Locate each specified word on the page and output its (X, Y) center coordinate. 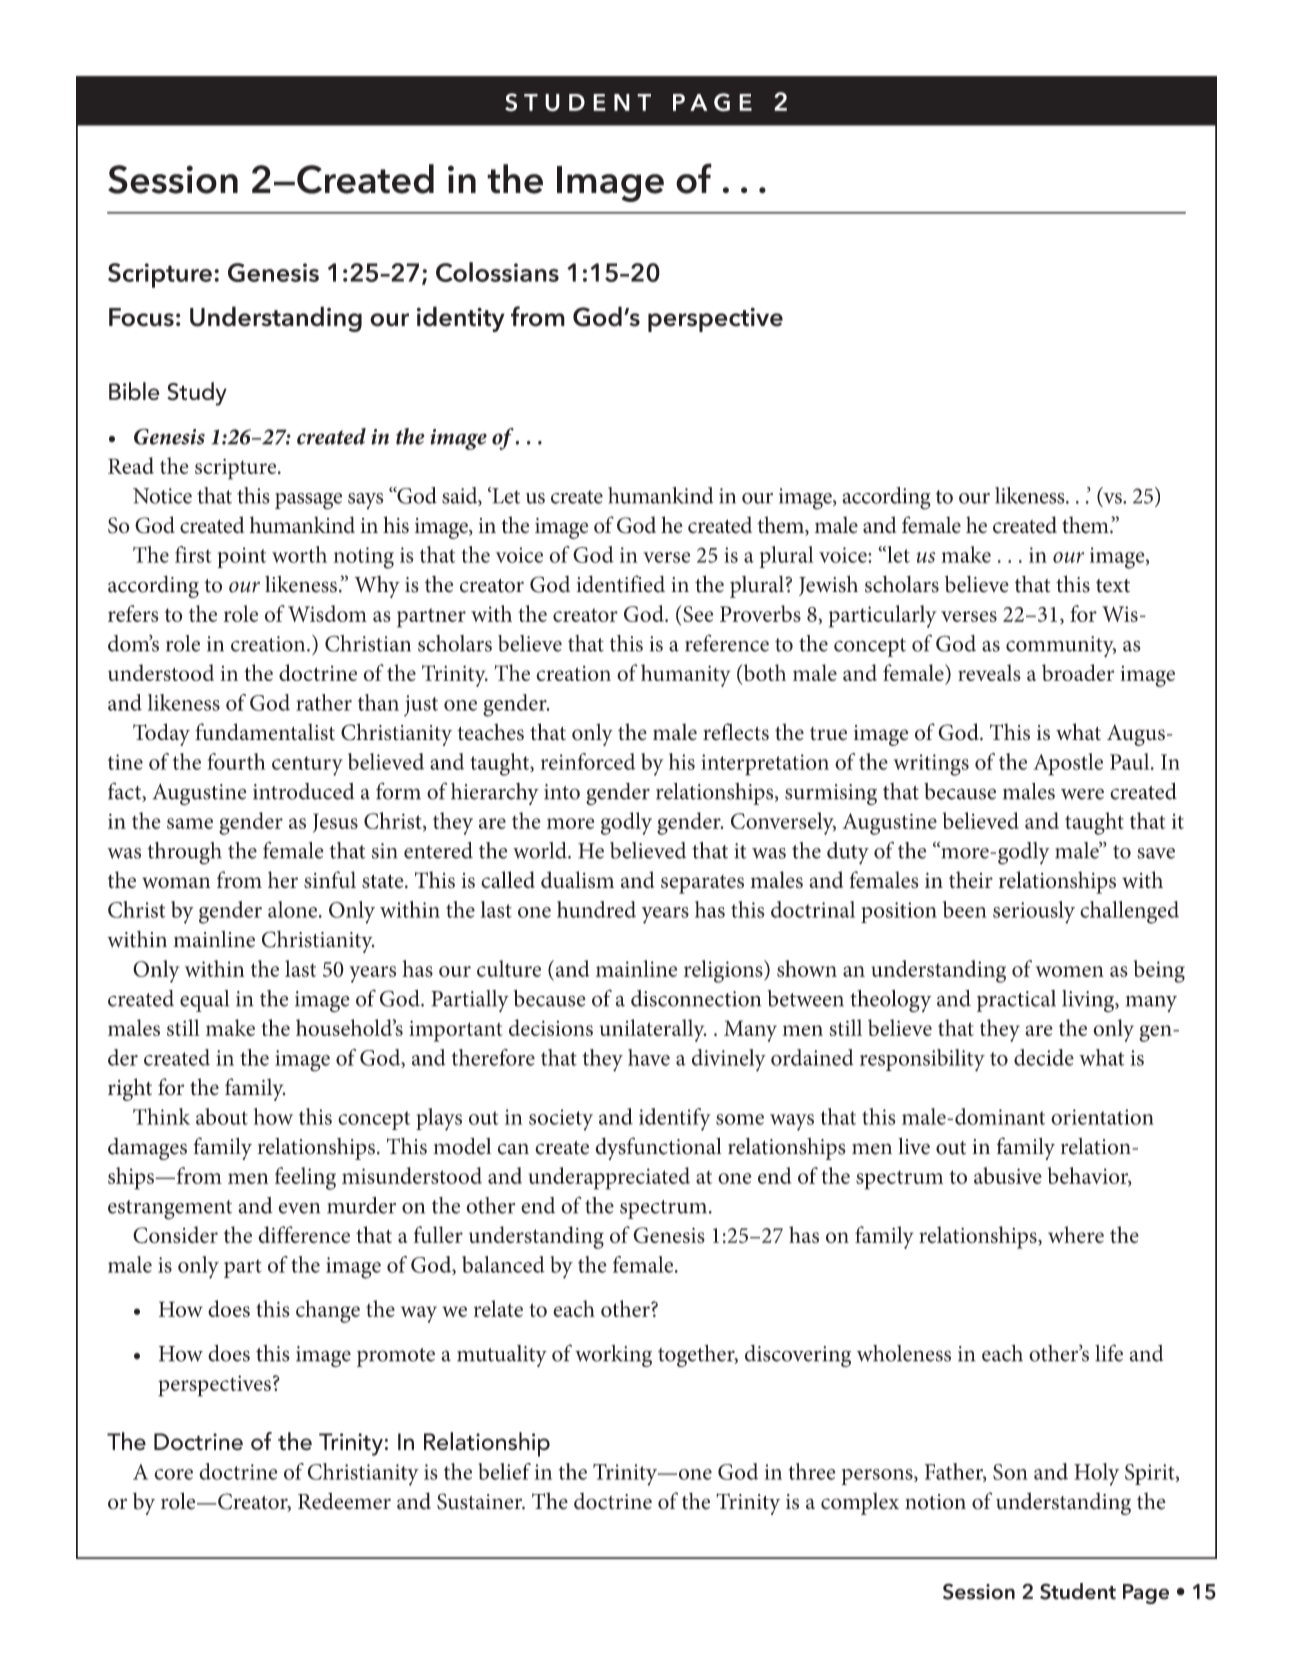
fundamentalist (265, 732)
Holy (1096, 1474)
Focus (141, 317)
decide (1044, 1057)
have (649, 1057)
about (222, 1116)
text (1113, 586)
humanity (686, 675)
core (173, 1474)
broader (1078, 672)
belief (504, 1471)
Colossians (497, 272)
